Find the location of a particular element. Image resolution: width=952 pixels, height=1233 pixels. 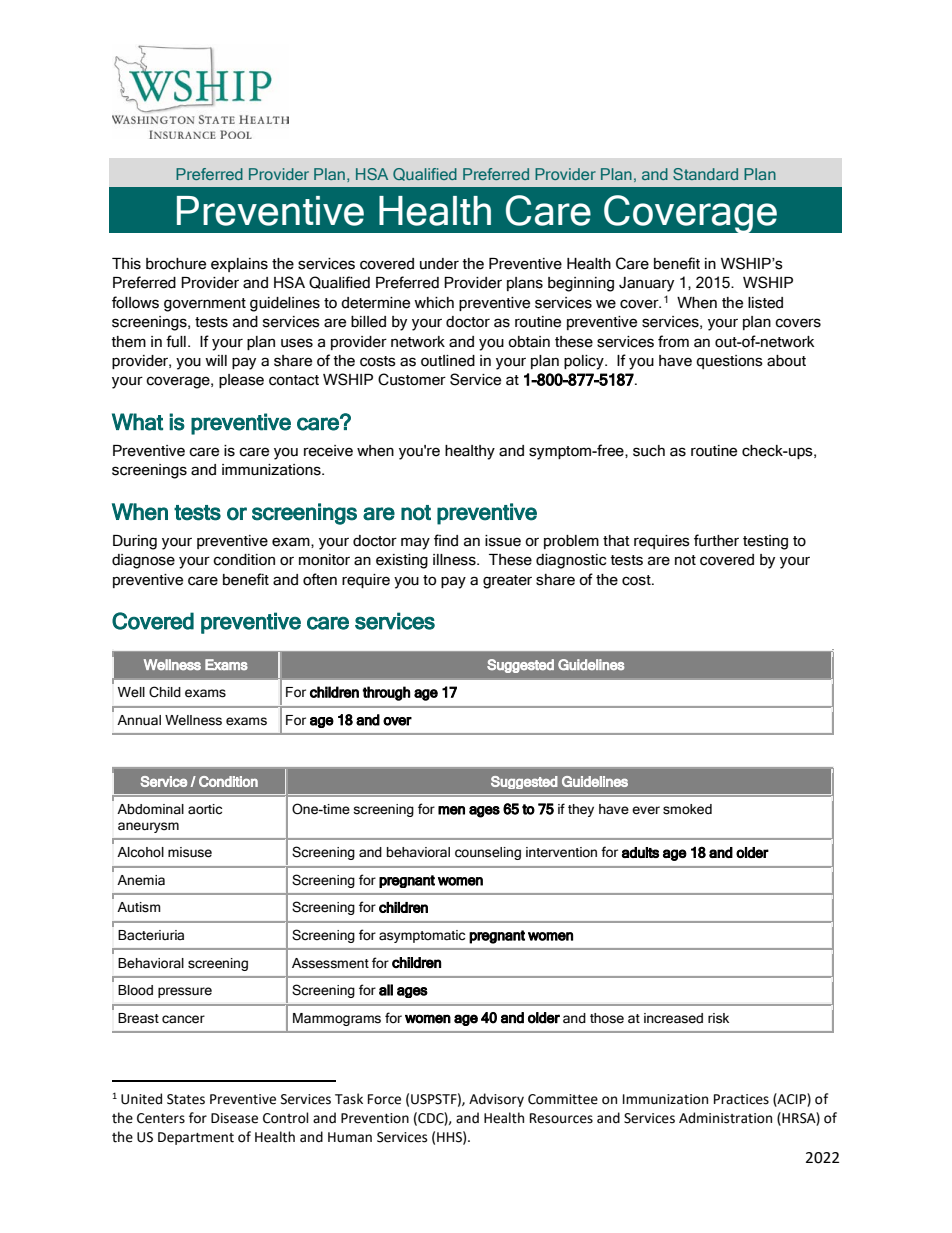

smoked is located at coordinates (687, 809).
